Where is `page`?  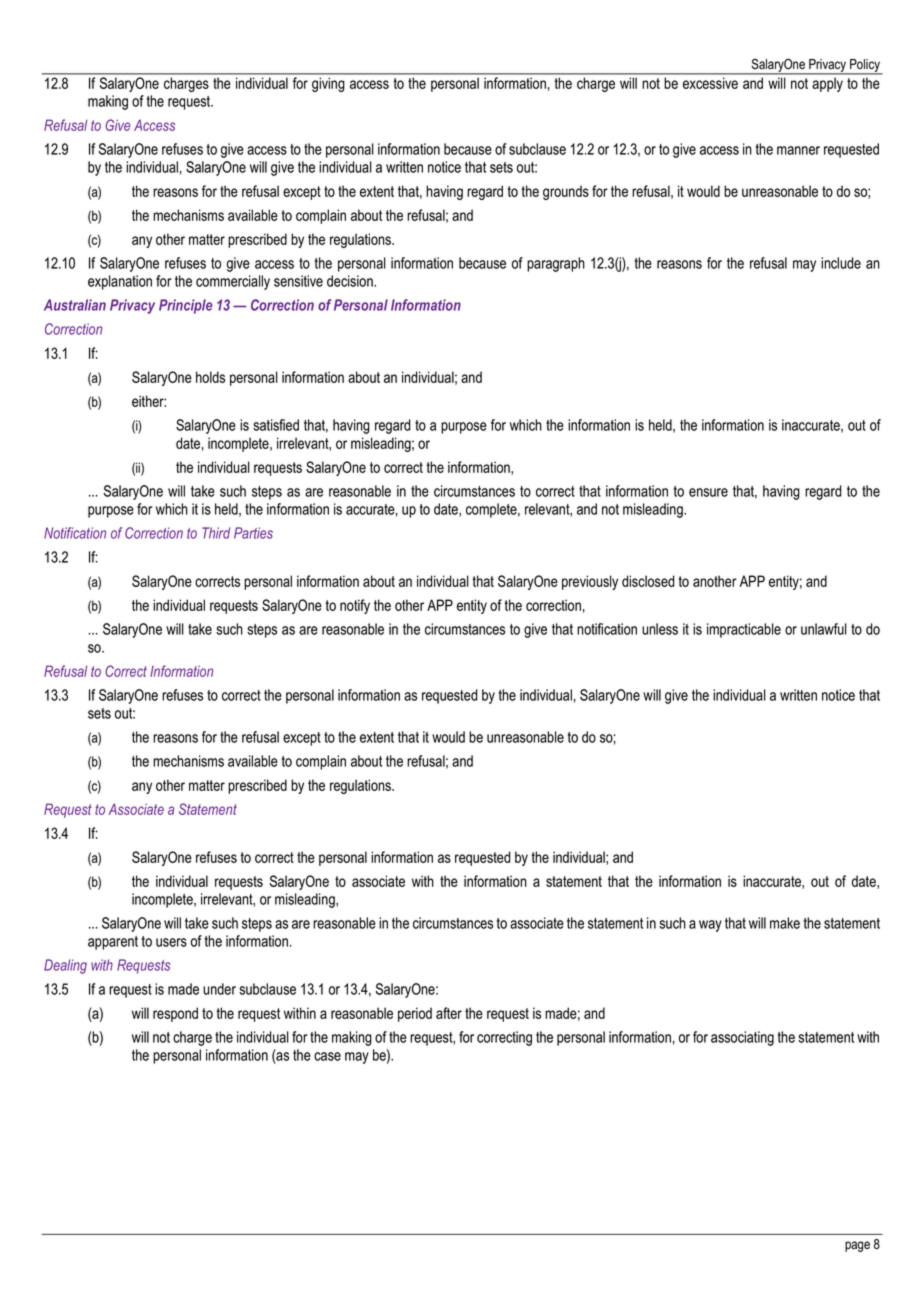 page is located at coordinates (857, 1246).
